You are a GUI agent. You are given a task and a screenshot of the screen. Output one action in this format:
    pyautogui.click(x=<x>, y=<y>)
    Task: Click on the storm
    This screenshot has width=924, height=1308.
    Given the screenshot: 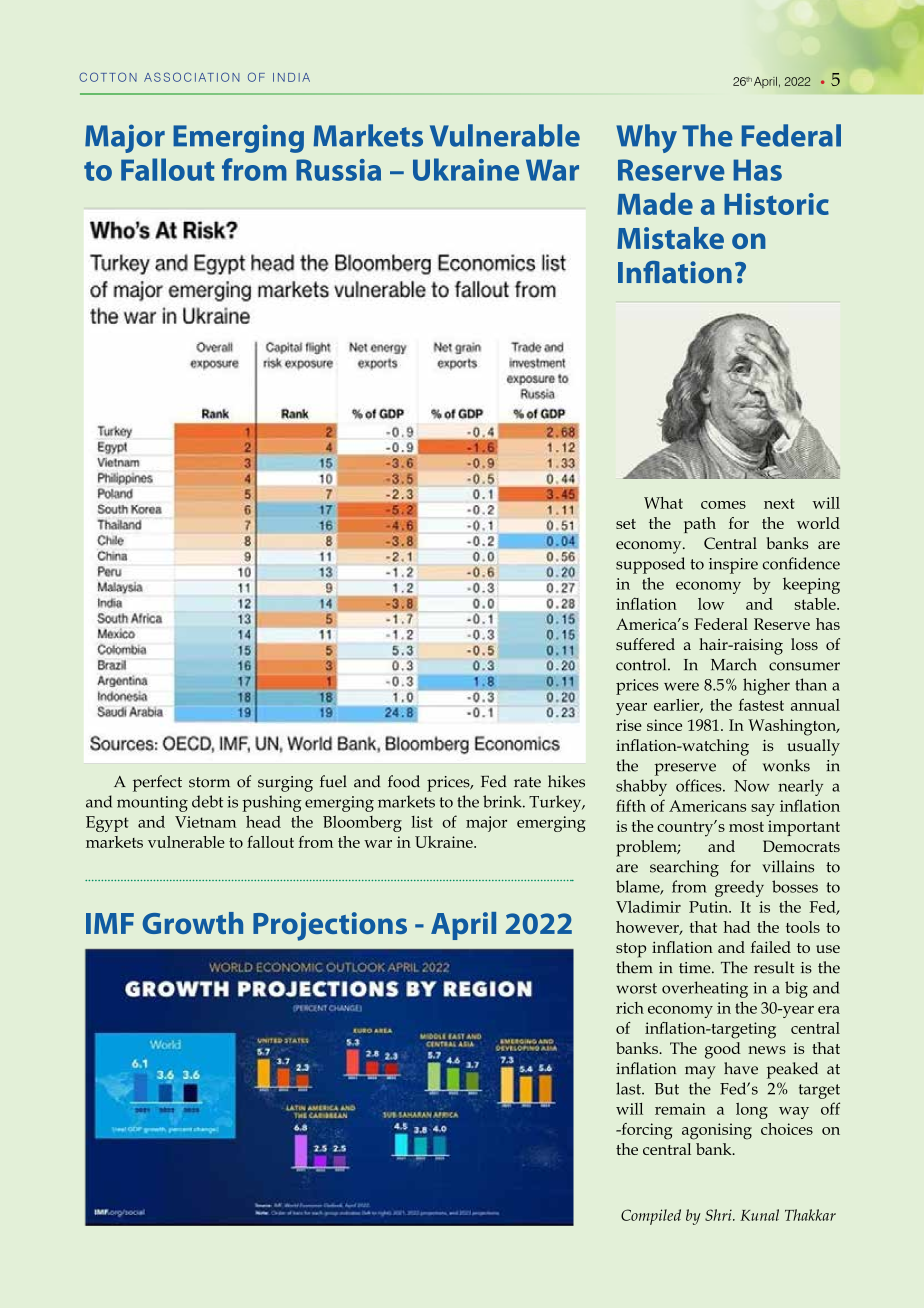 What is the action you would take?
    pyautogui.click(x=209, y=782)
